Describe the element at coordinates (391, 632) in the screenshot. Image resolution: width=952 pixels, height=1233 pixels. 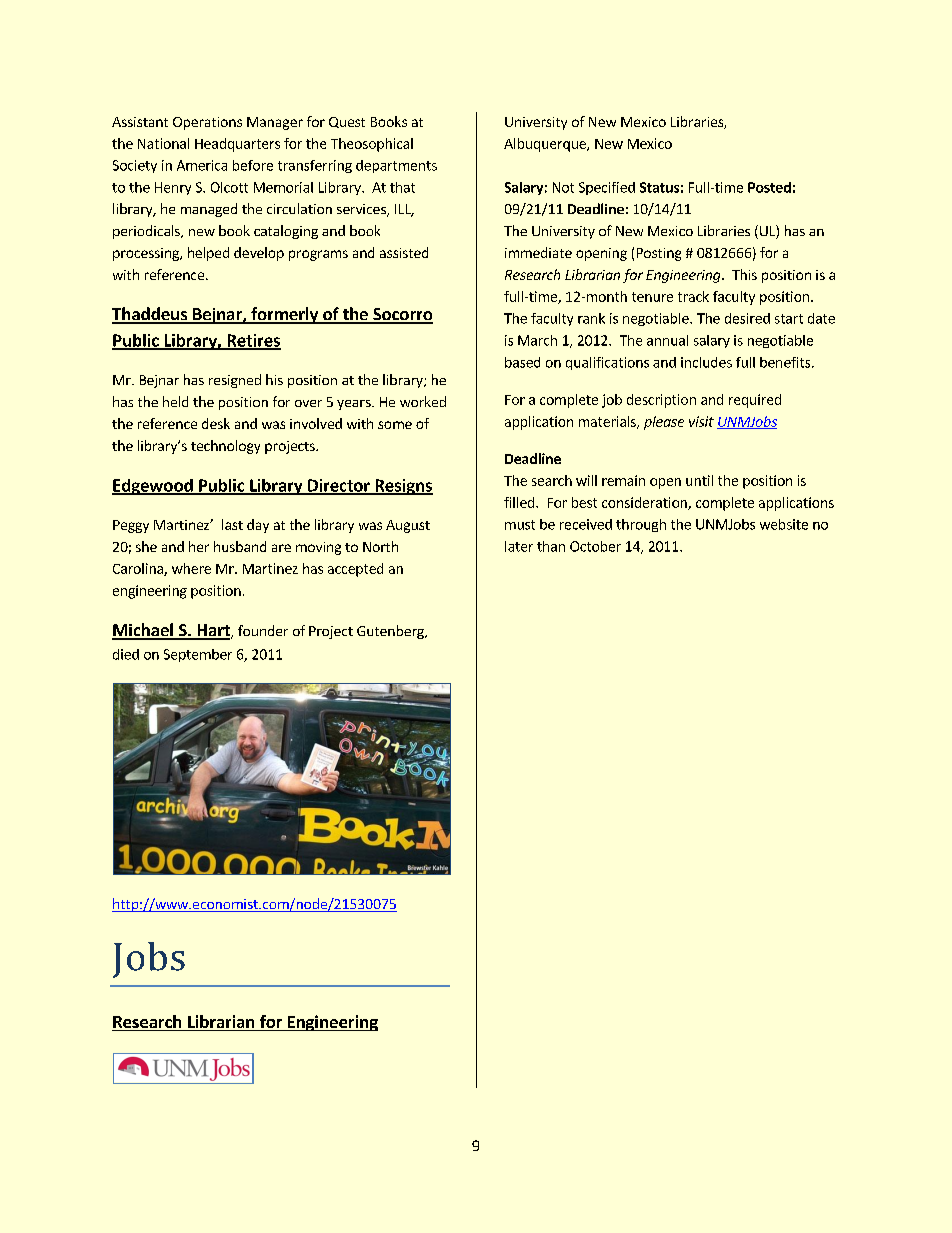
I see `Gutenberg` at that location.
